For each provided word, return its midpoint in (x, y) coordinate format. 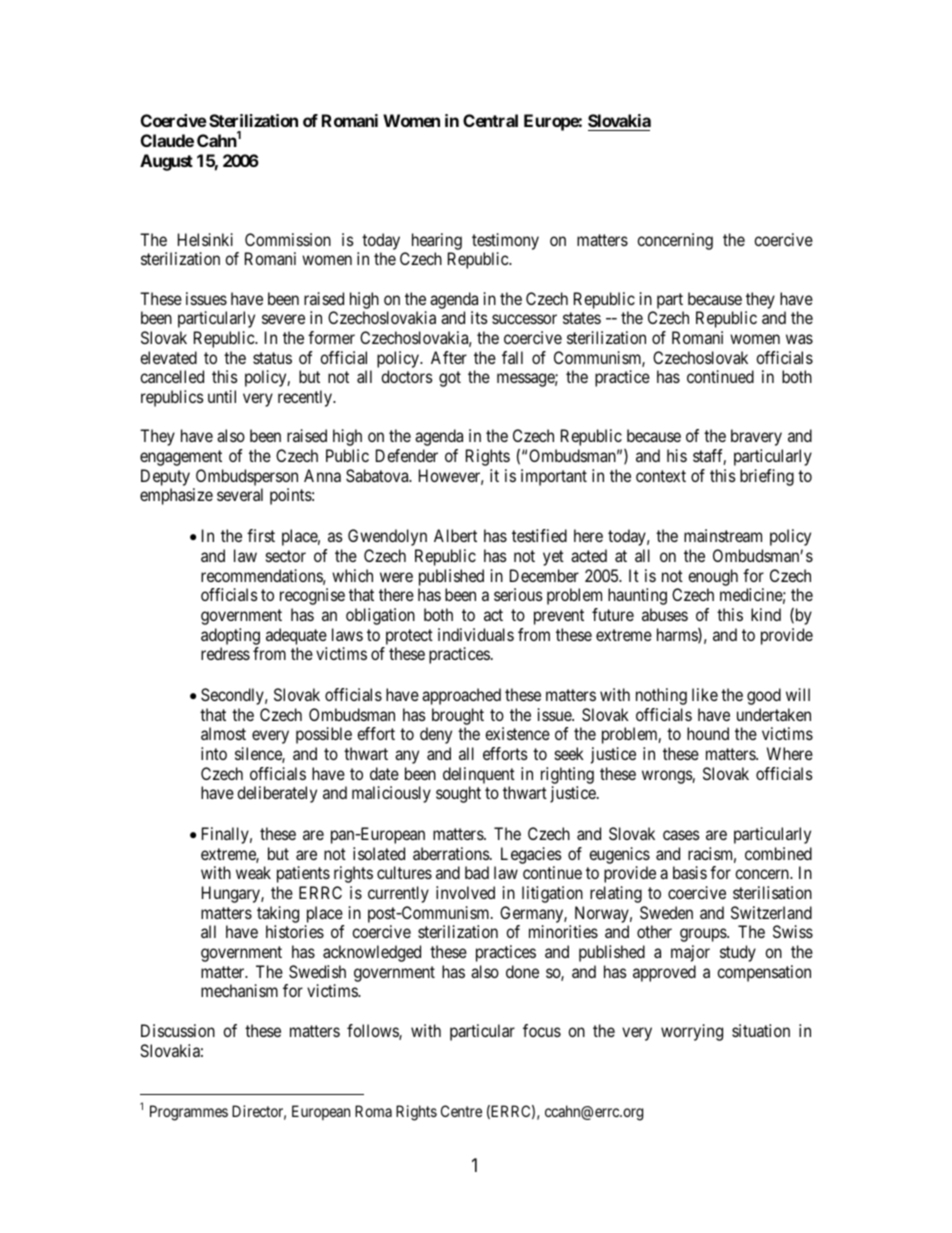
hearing (437, 241)
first (261, 535)
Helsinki (205, 239)
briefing (767, 477)
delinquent (479, 775)
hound (708, 733)
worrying (692, 1032)
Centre (461, 1111)
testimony (505, 241)
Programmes (189, 1113)
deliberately (277, 794)
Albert (455, 535)
